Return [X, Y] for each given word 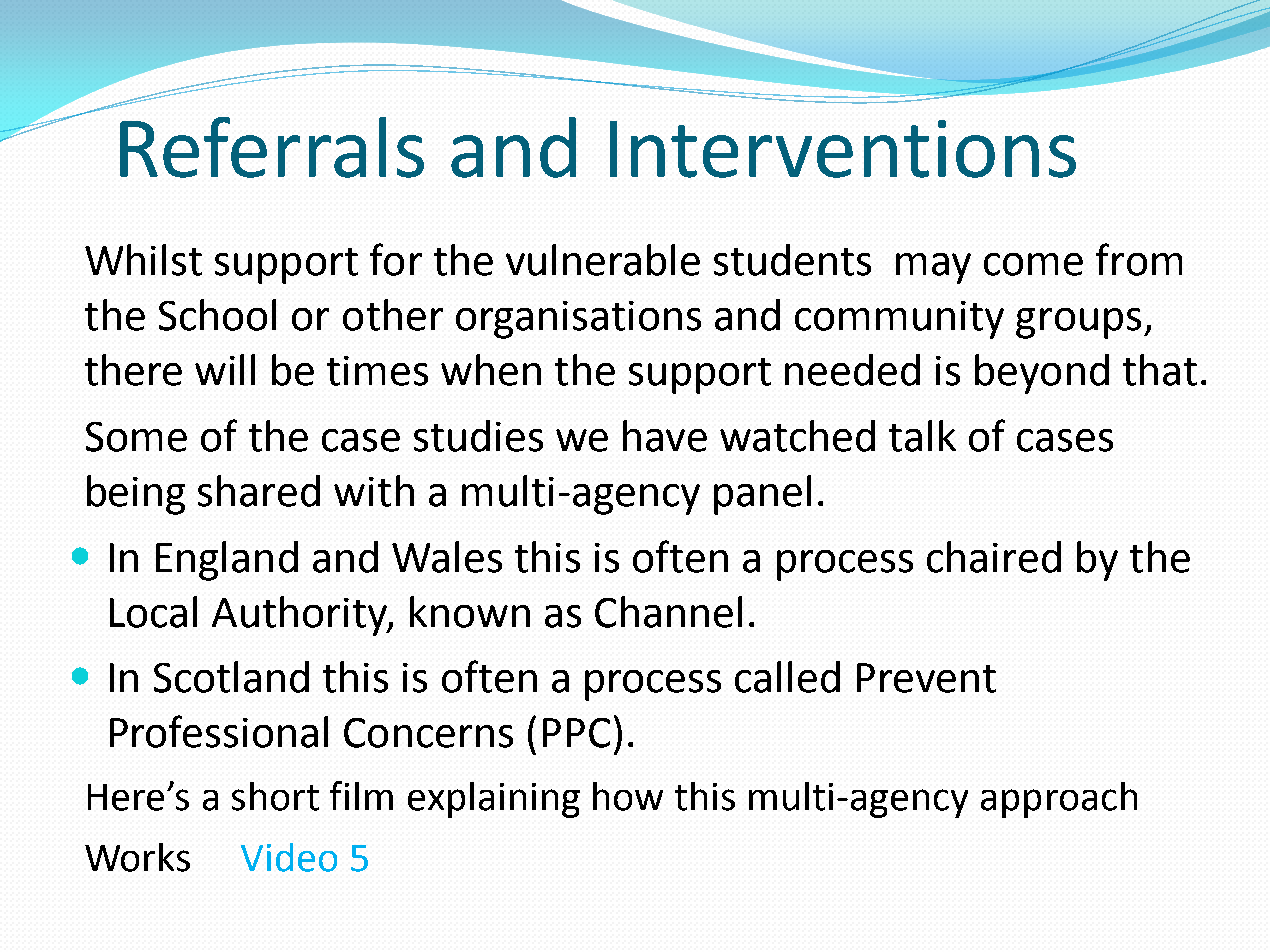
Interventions [843, 149]
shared [259, 491]
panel [762, 495]
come [1033, 264]
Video [289, 857]
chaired [994, 557]
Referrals [272, 147]
